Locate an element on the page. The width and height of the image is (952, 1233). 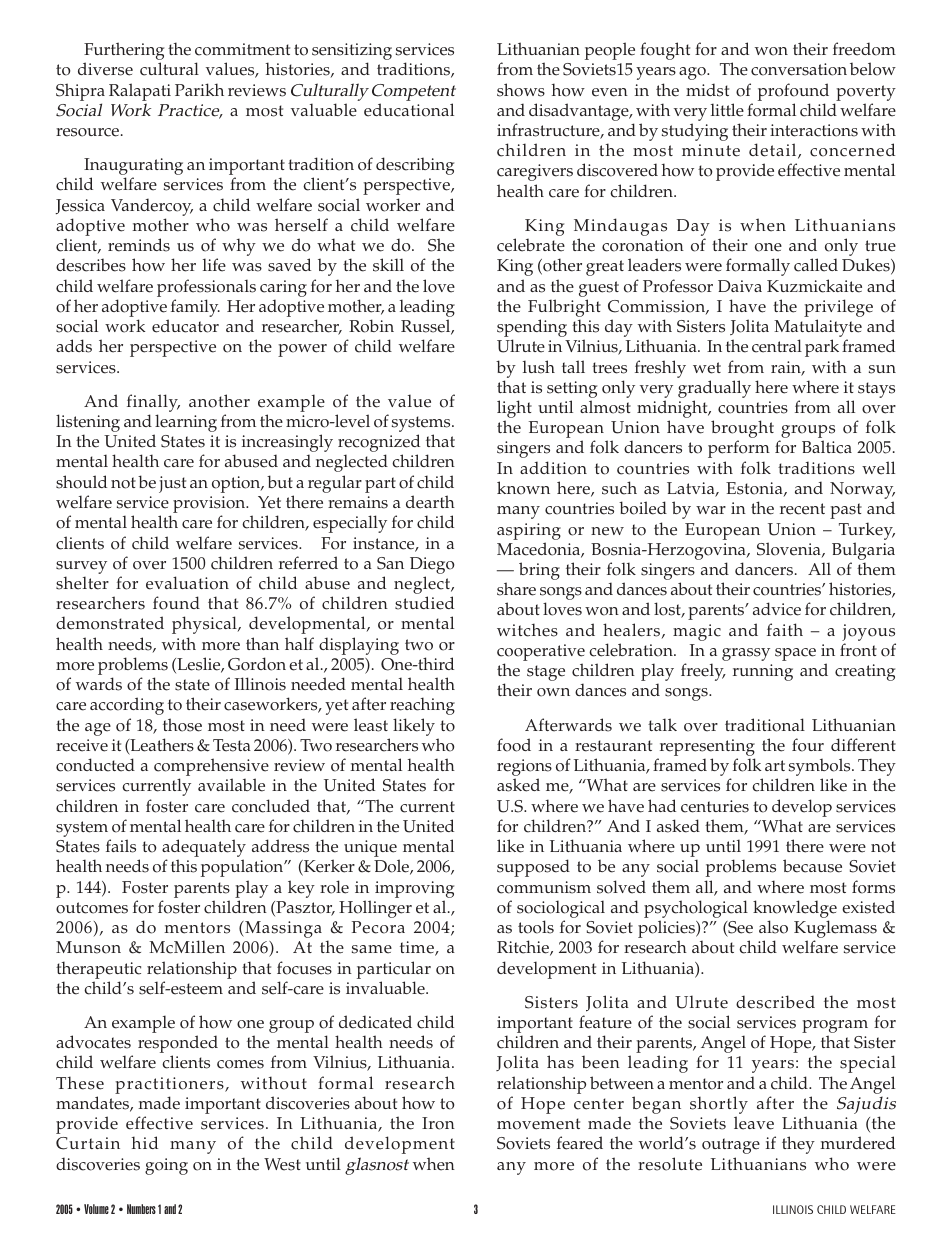
shows is located at coordinates (521, 90).
